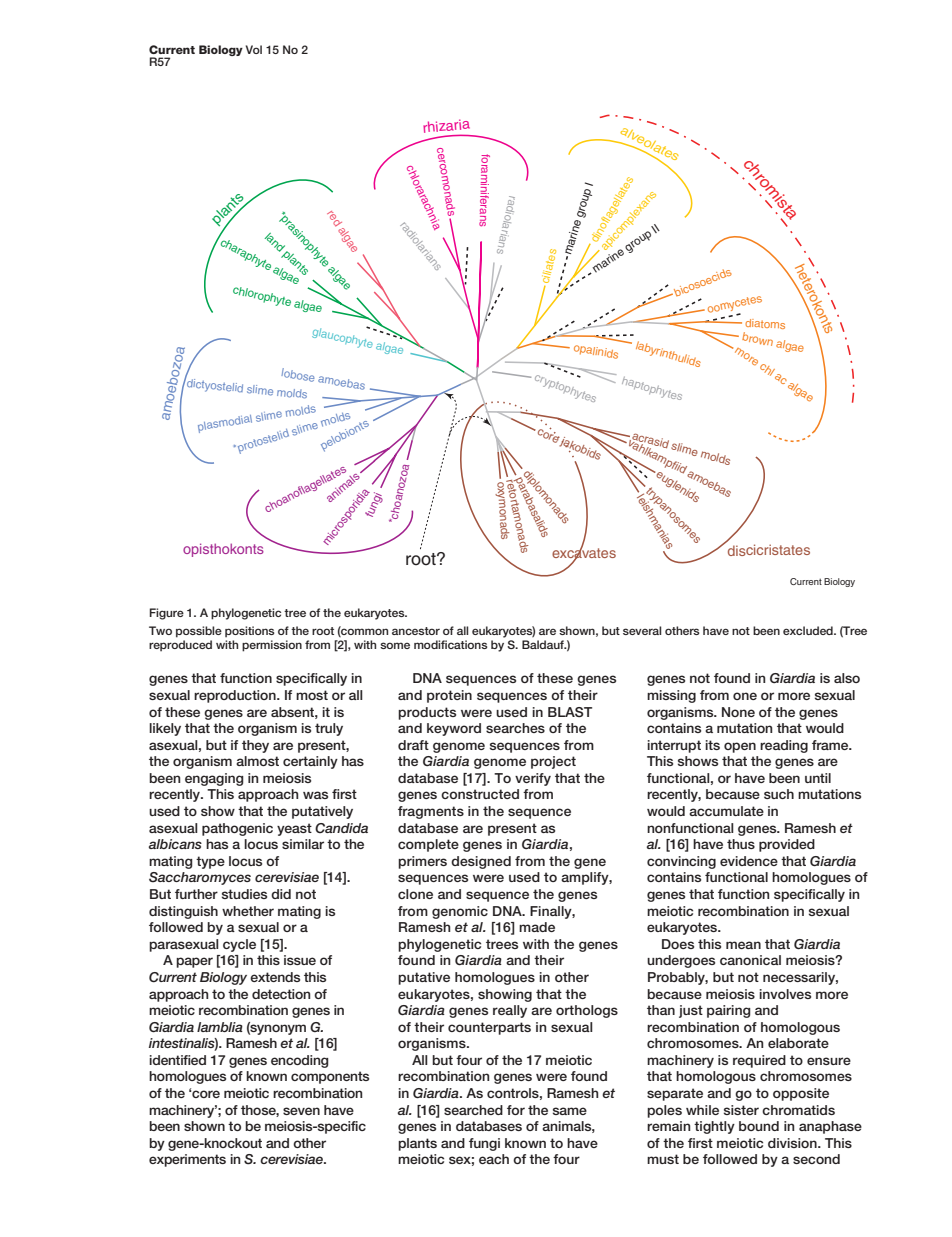 This page has width=952, height=1237. Describe the element at coordinates (510, 1011) in the page. I see `really` at that location.
